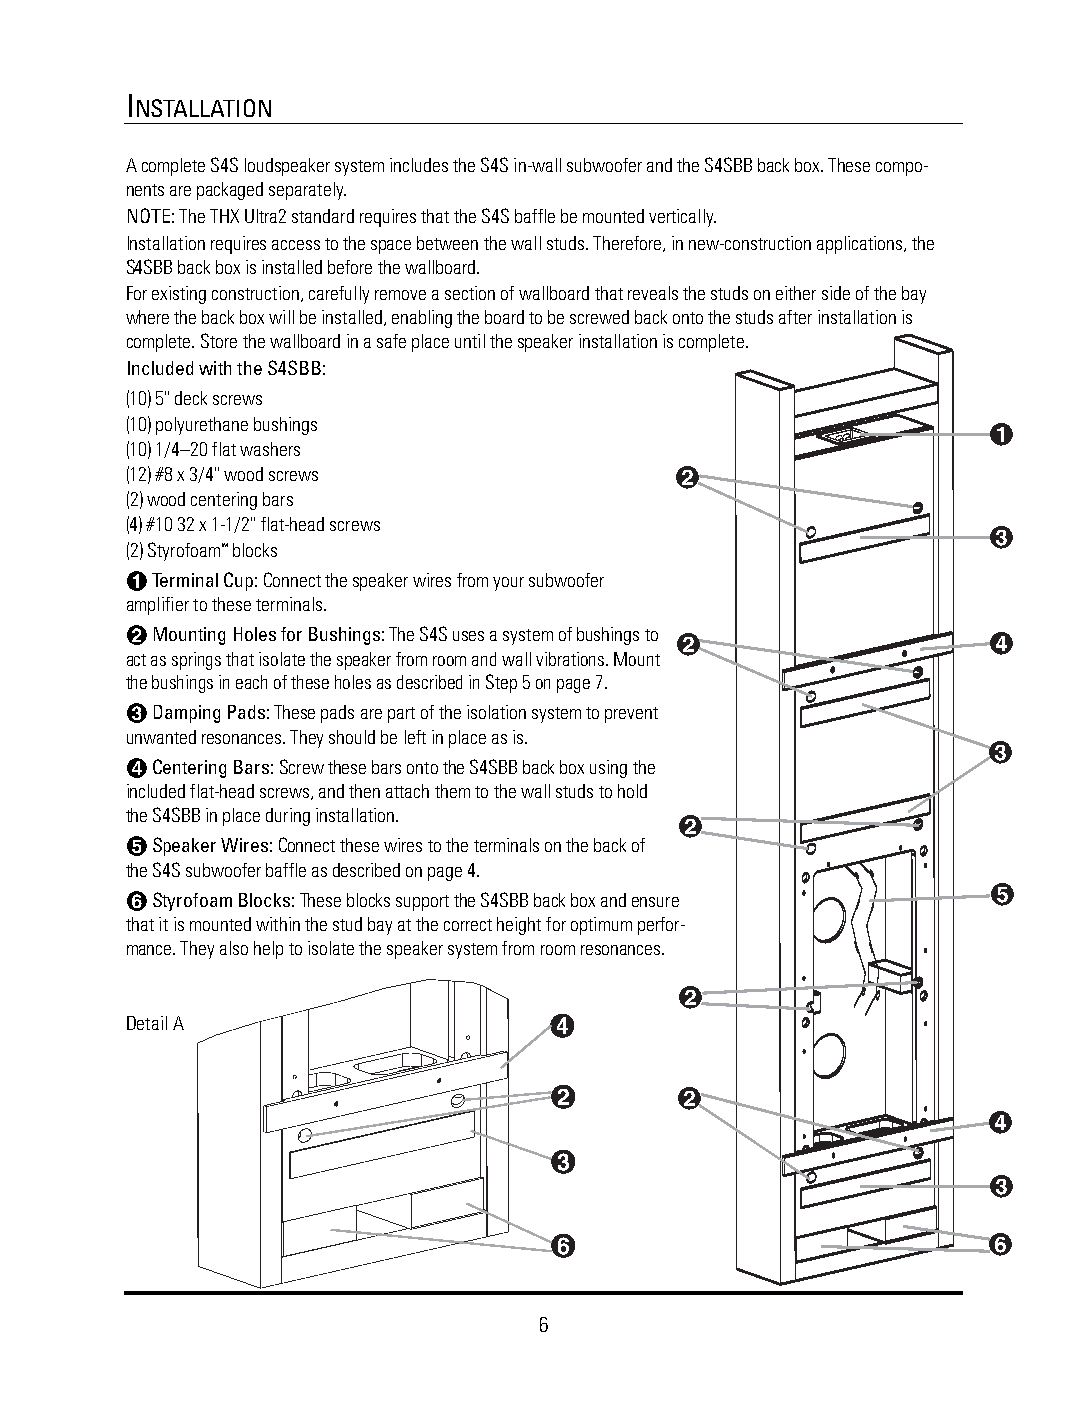 Image resolution: width=1087 pixels, height=1409 pixels. What do you see at coordinates (496, 712) in the page?
I see `isolation` at bounding box center [496, 712].
